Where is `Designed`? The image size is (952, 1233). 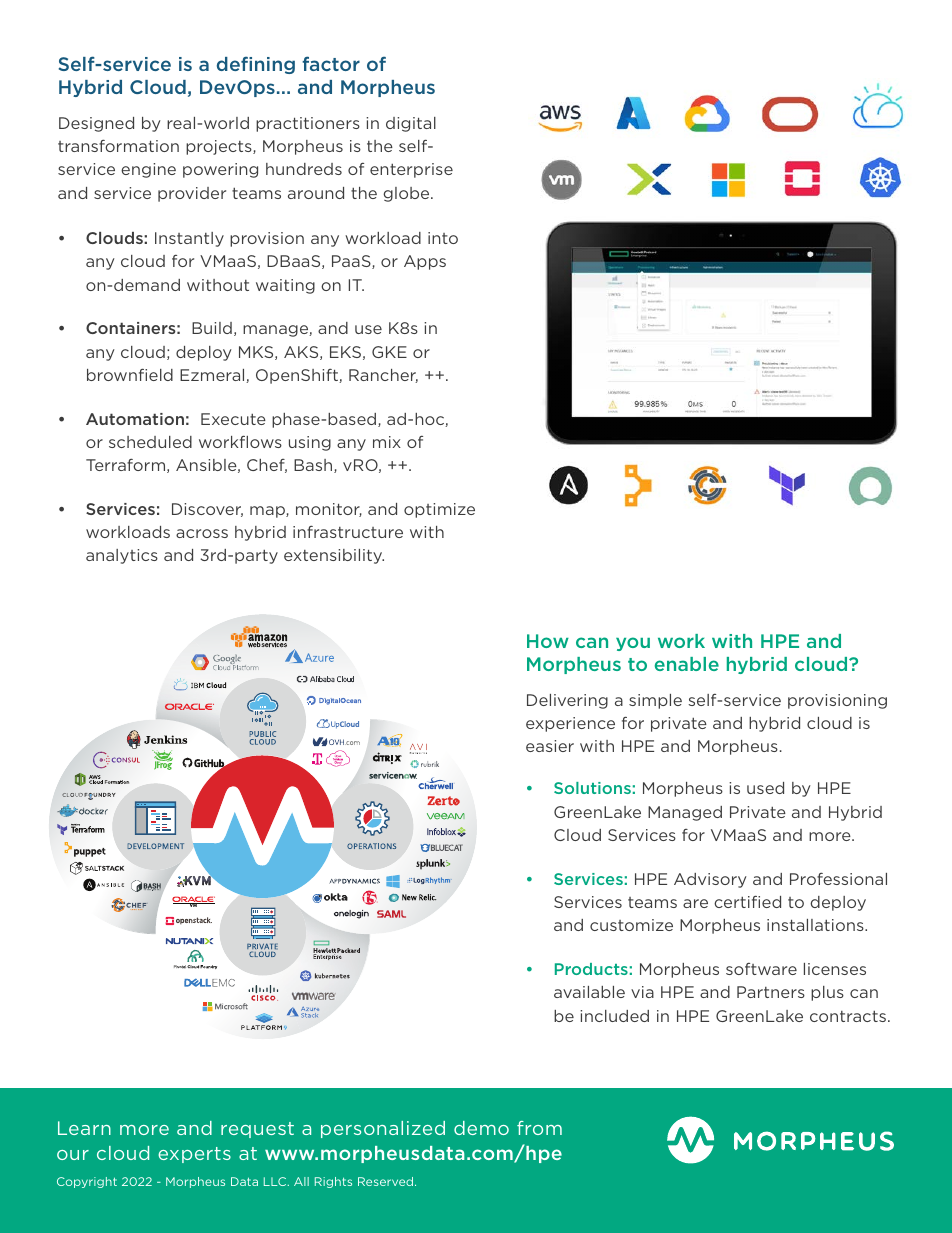 Designed is located at coordinates (96, 124).
